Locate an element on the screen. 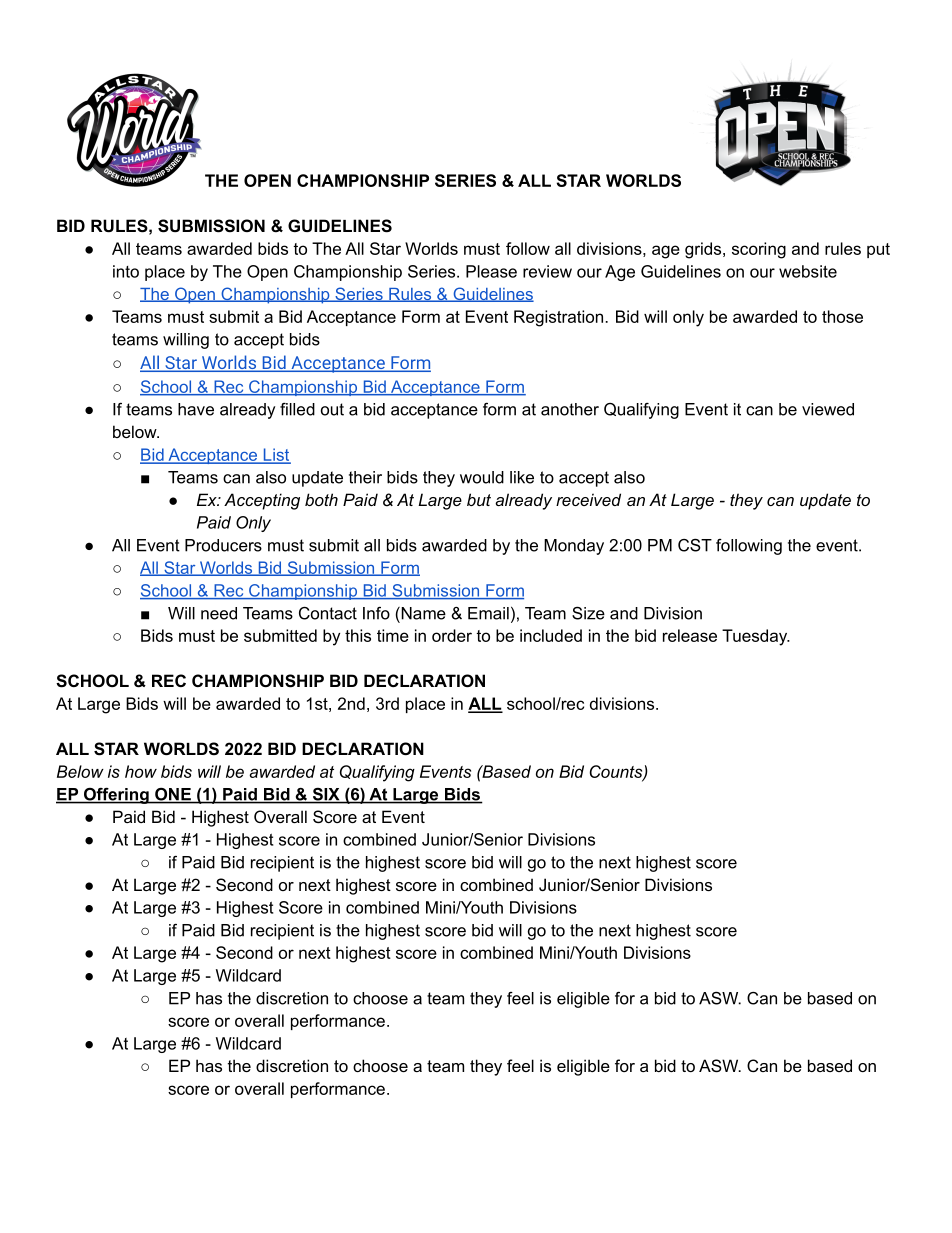  Please is located at coordinates (491, 271).
